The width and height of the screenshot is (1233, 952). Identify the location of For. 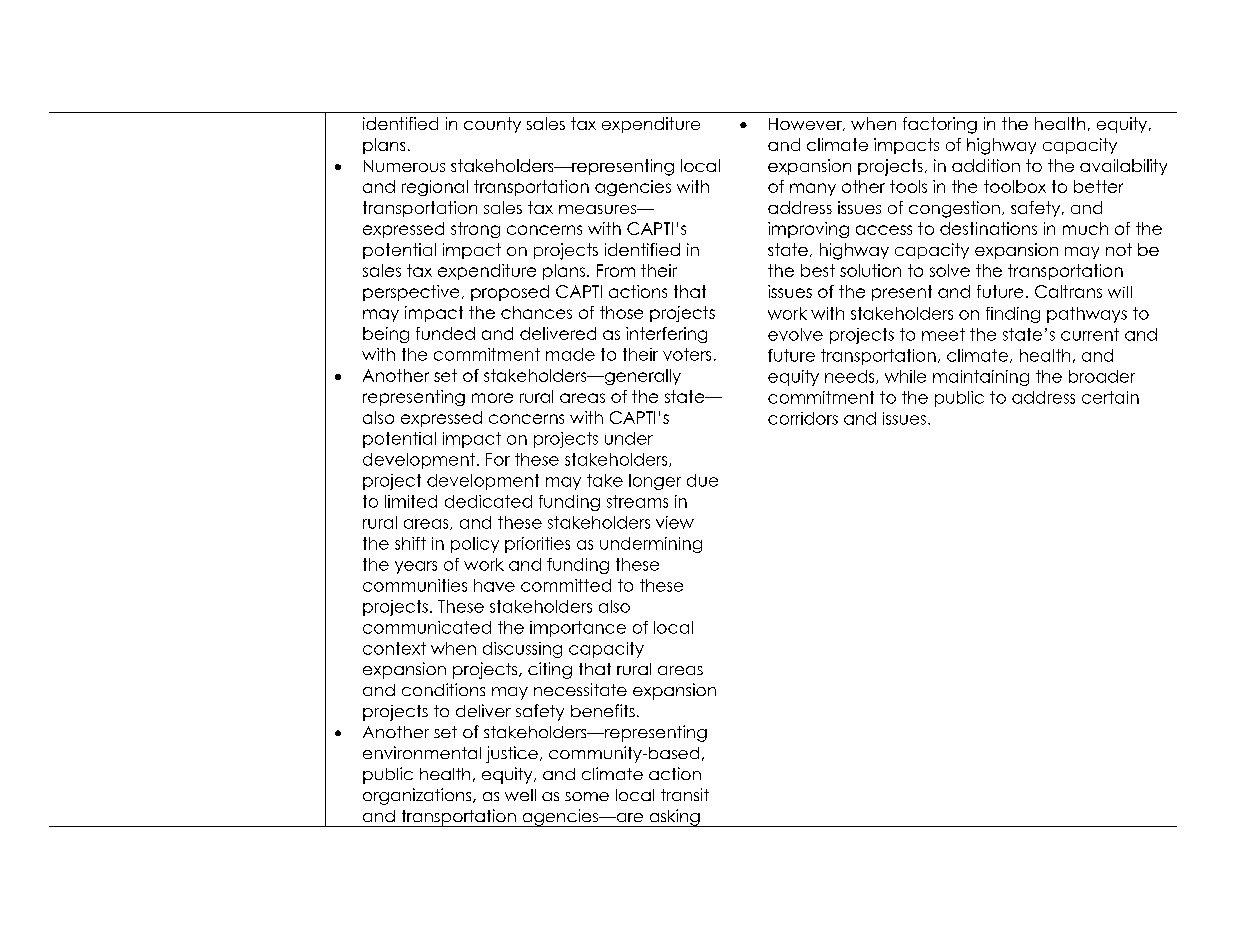
(498, 459).
